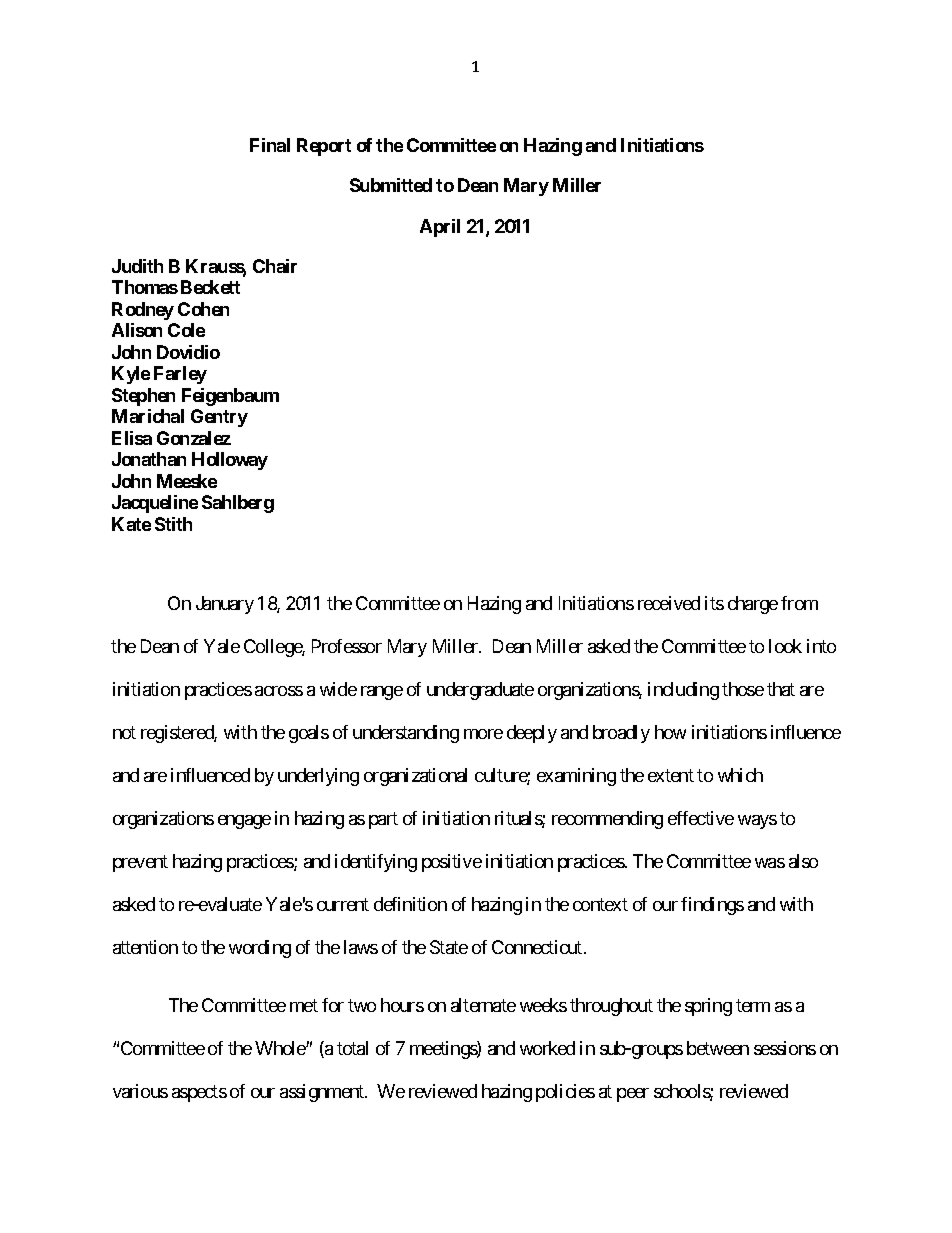 Image resolution: width=952 pixels, height=1233 pixels. Describe the element at coordinates (547, 1048) in the screenshot. I see `worked` at that location.
